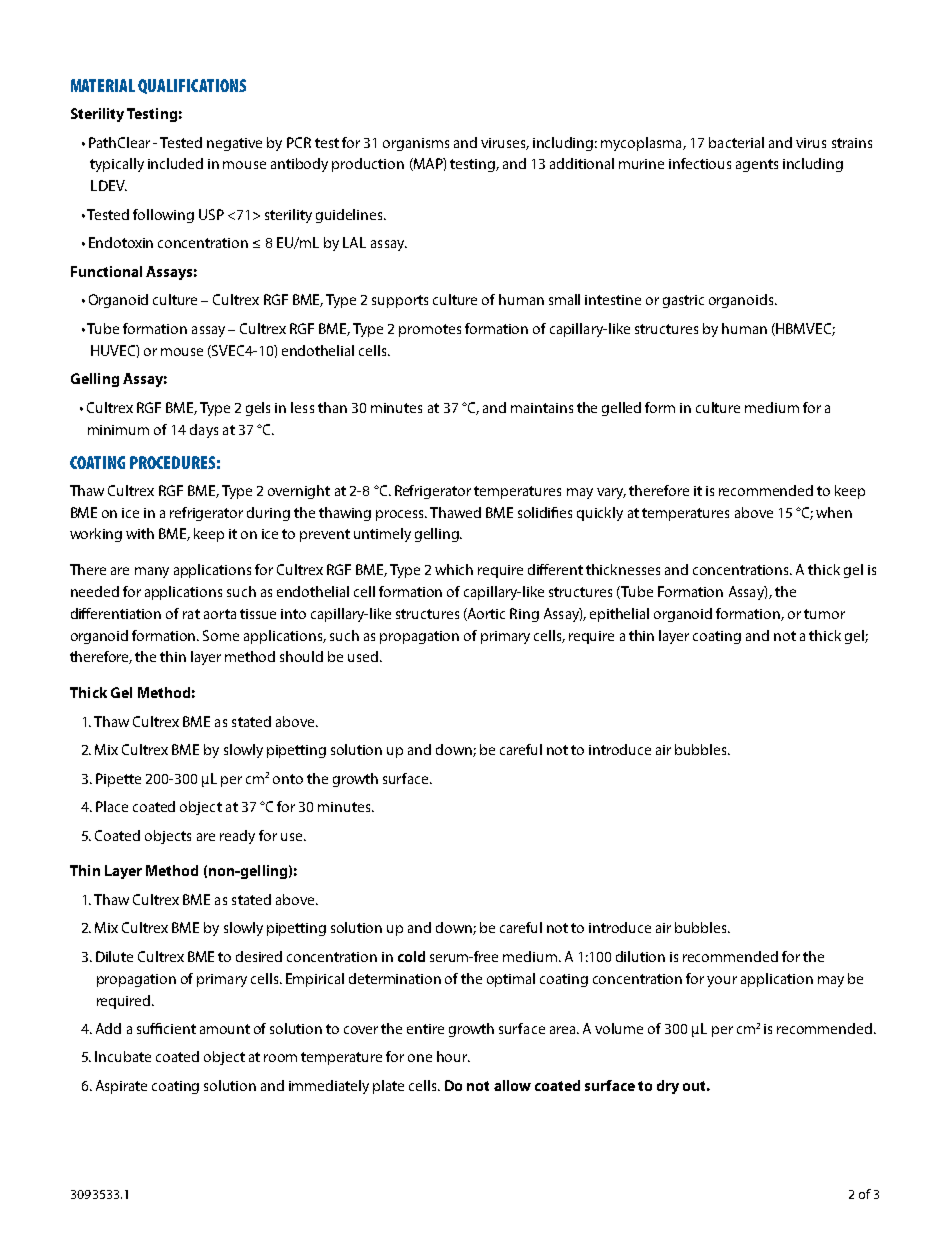 The height and width of the document is (1233, 952). Describe the element at coordinates (542, 408) in the document. I see `maintains` at that location.
